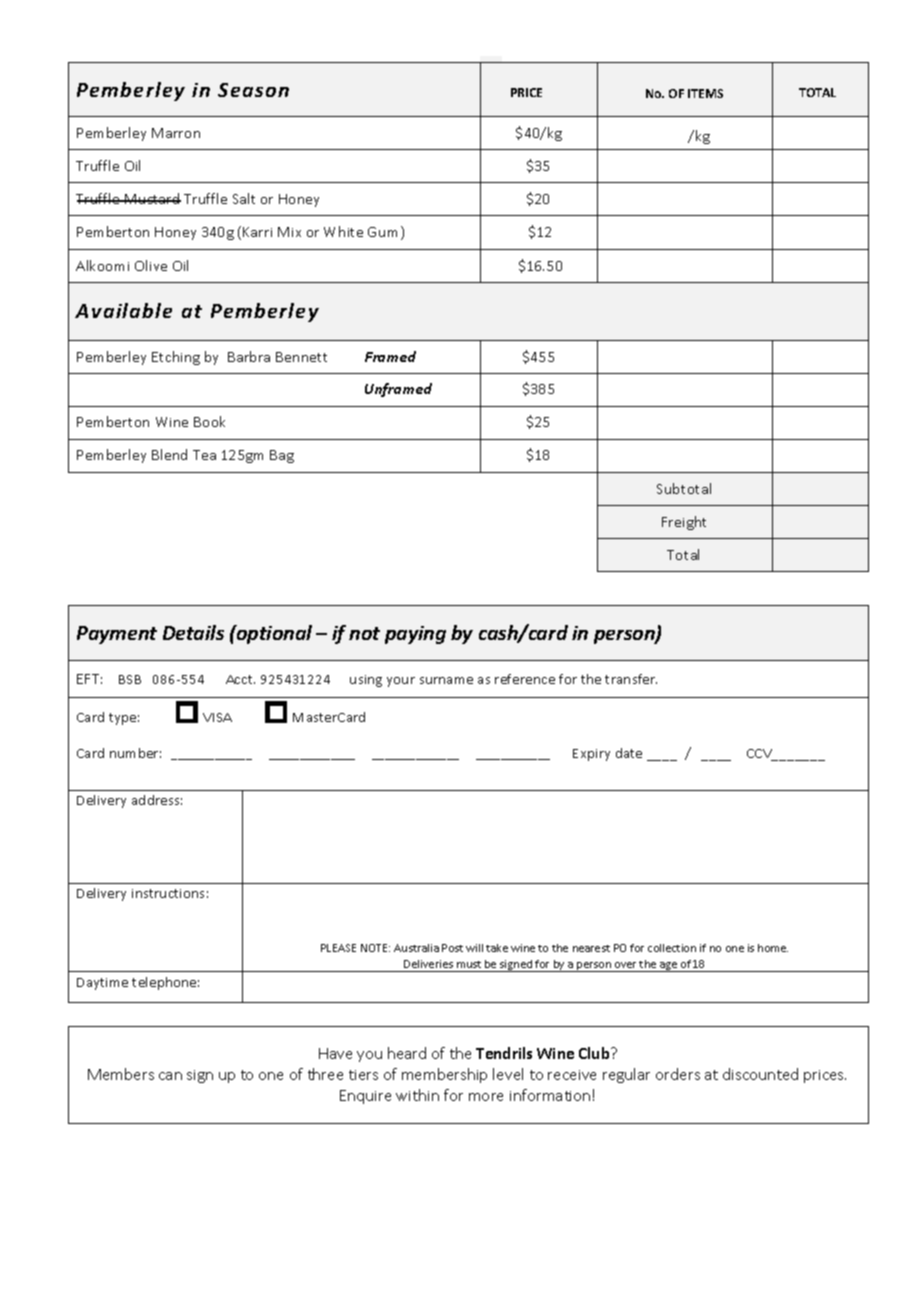  Describe the element at coordinates (193, 632) in the image. I see `Details` at that location.
